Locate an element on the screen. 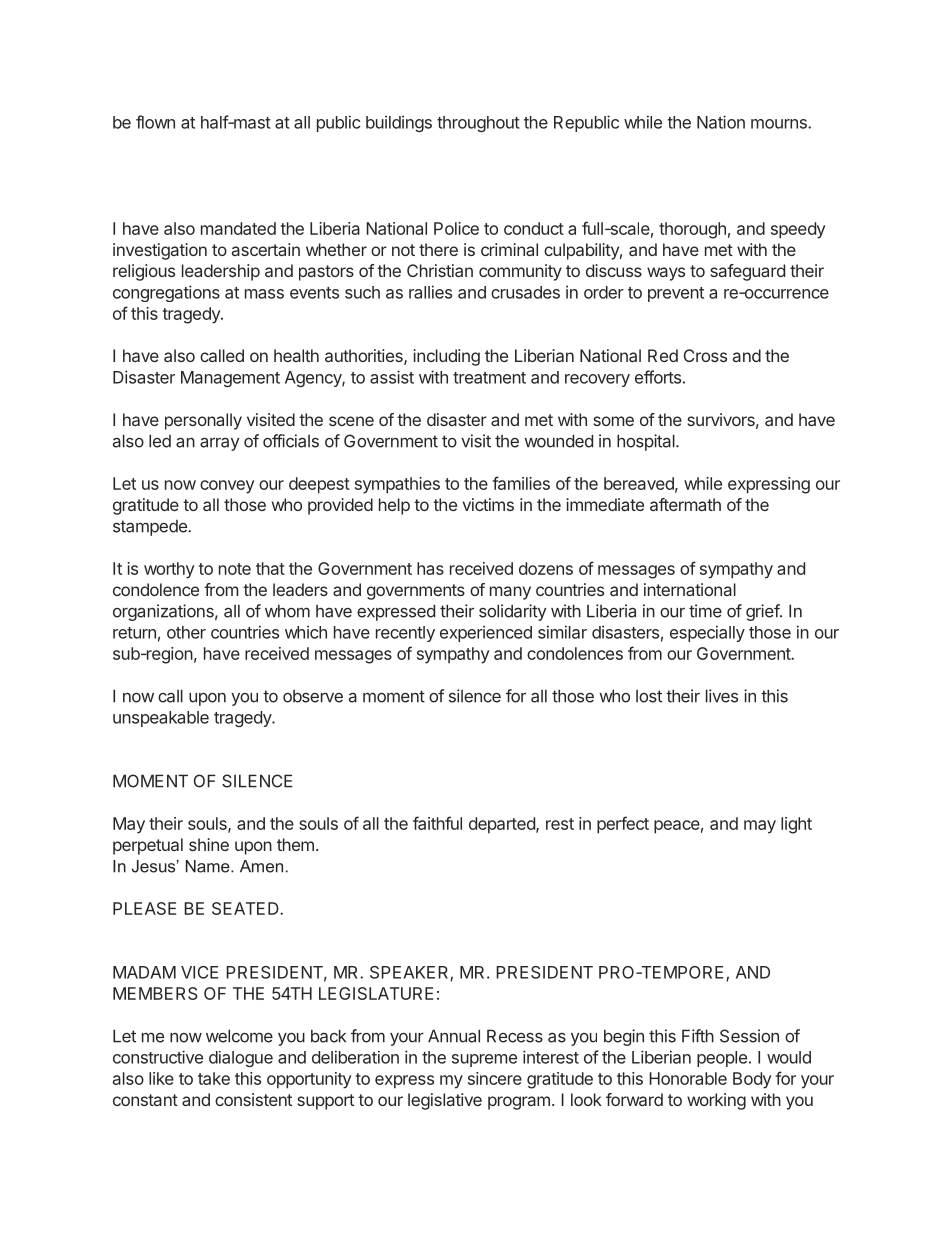 The image size is (952, 1233). flown is located at coordinates (155, 122).
